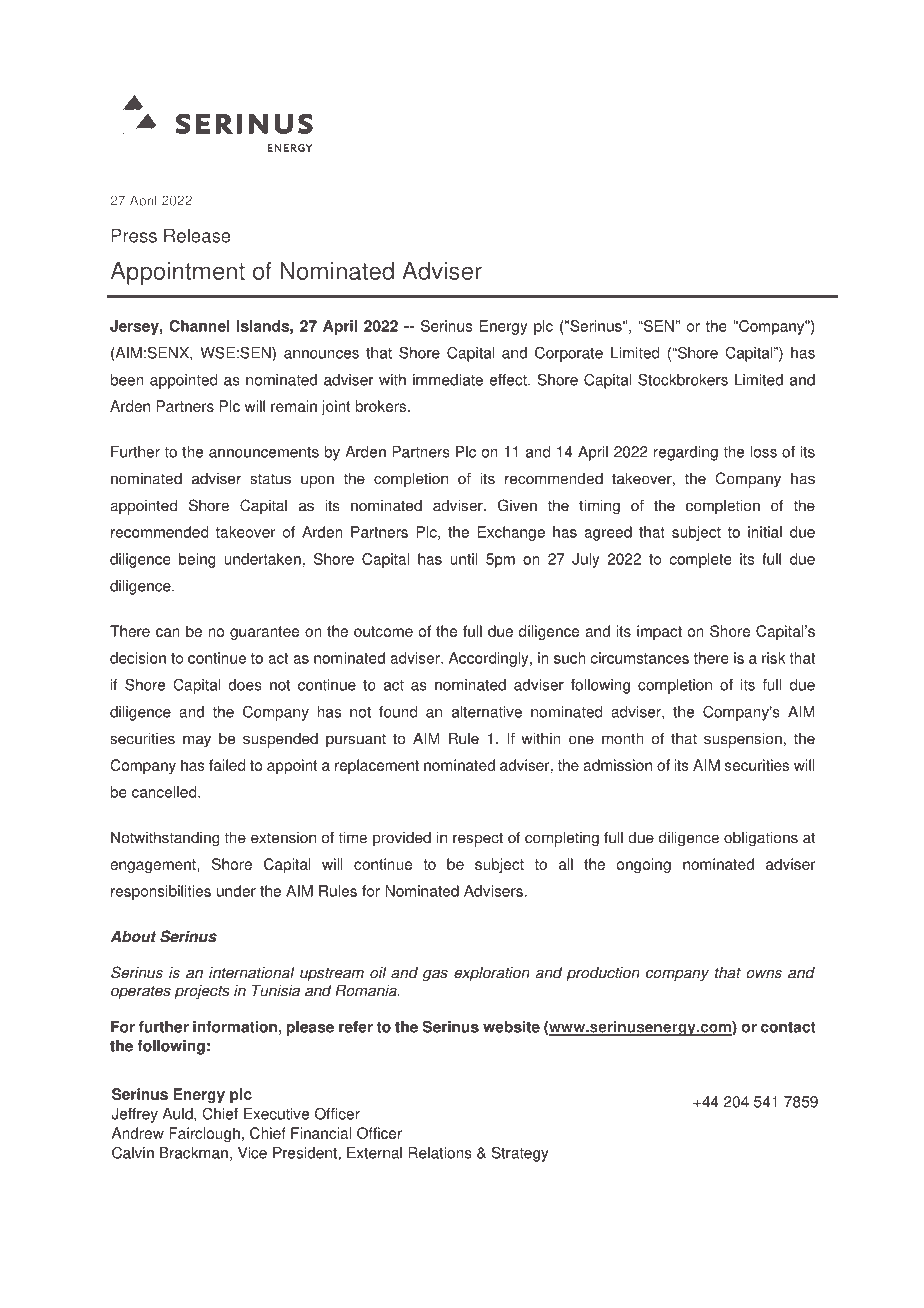 The image size is (924, 1308). What do you see at coordinates (197, 235) in the document?
I see `Release` at bounding box center [197, 235].
